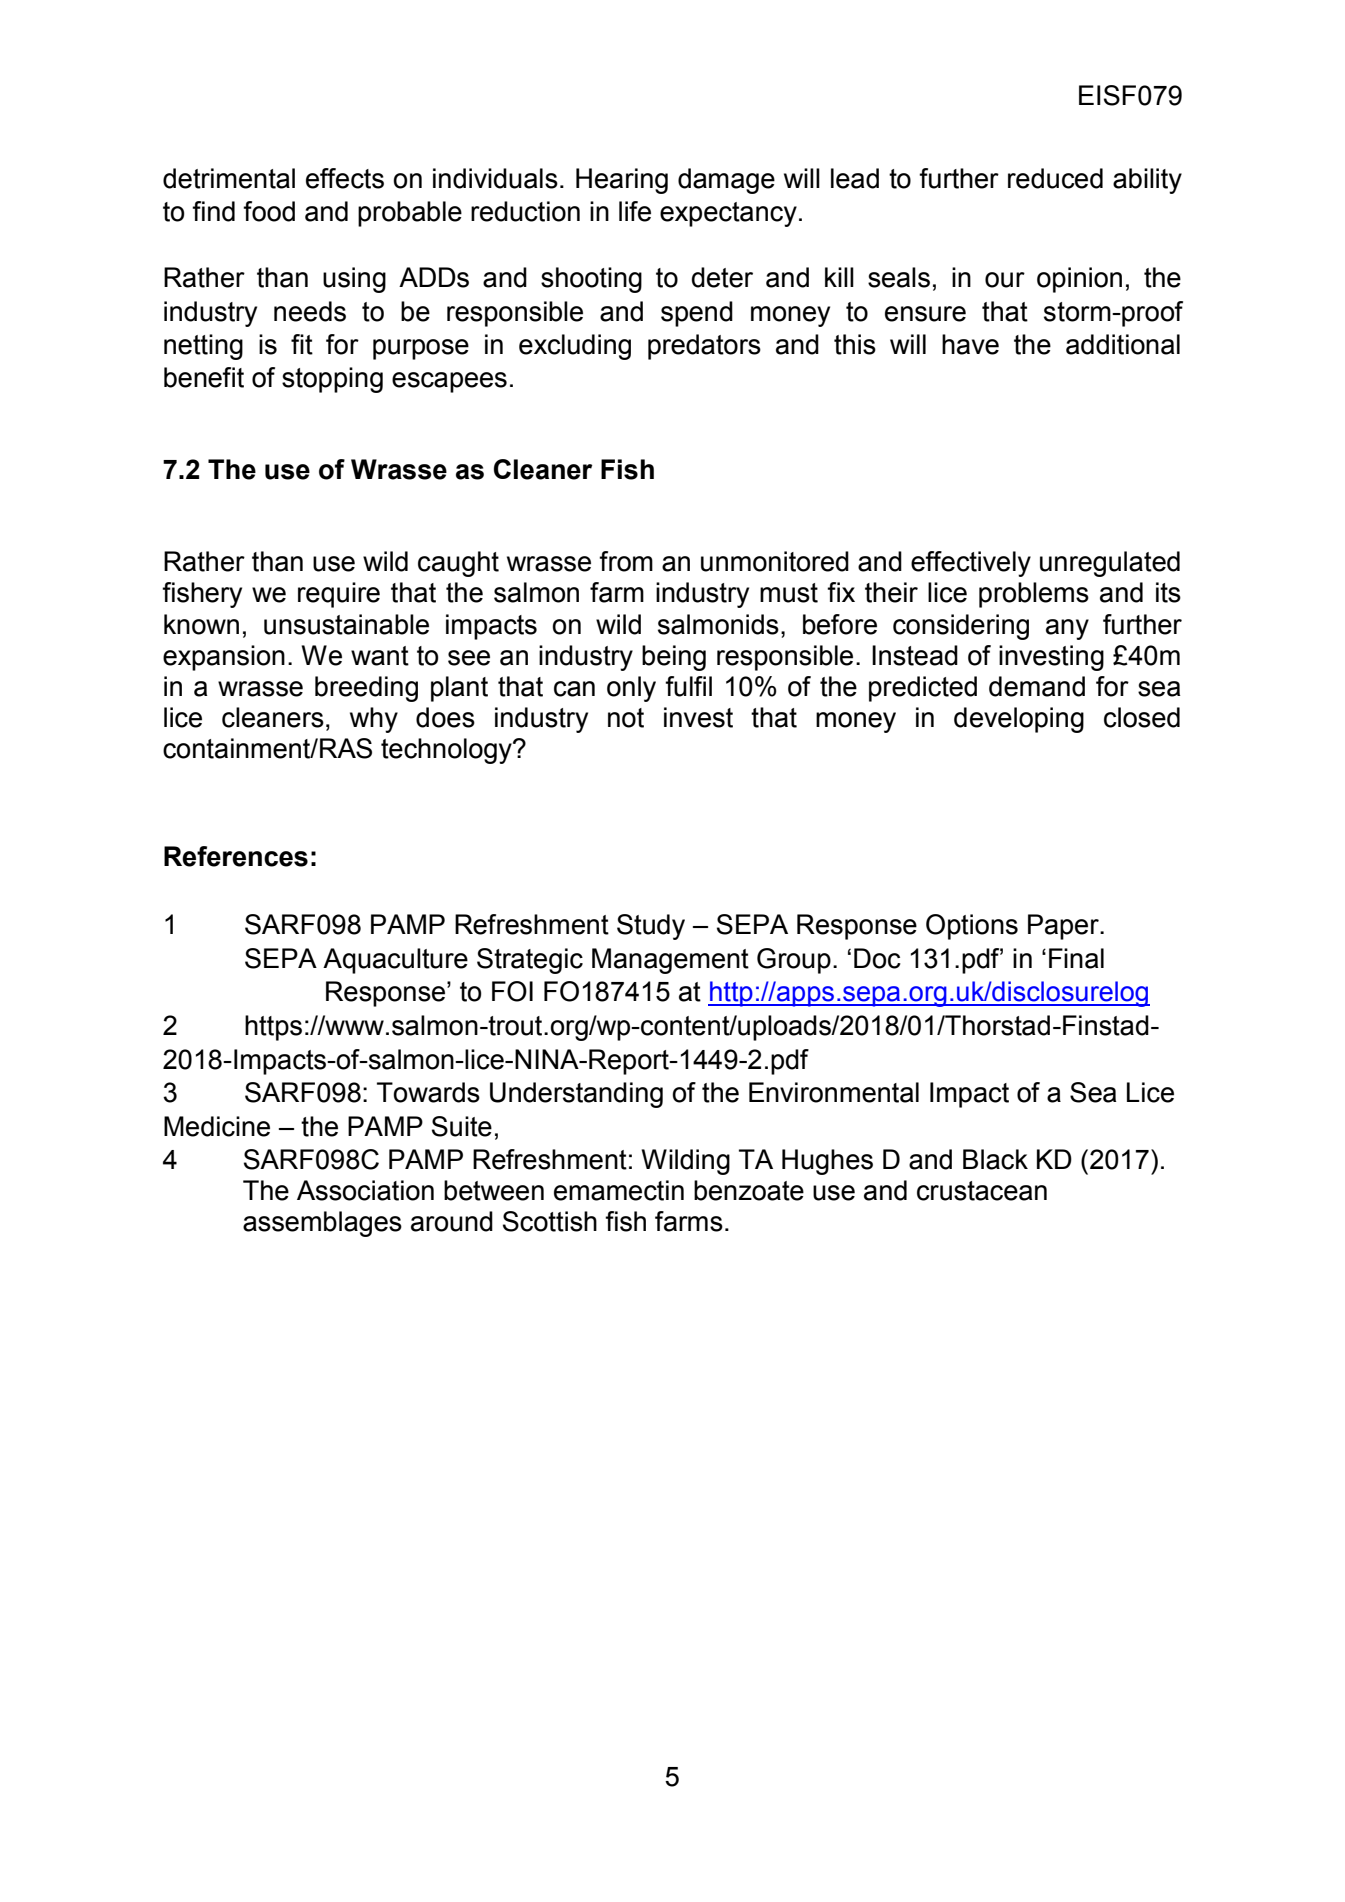 This page has width=1345, height=1902. Describe the element at coordinates (236, 856) in the page. I see `References` at that location.
